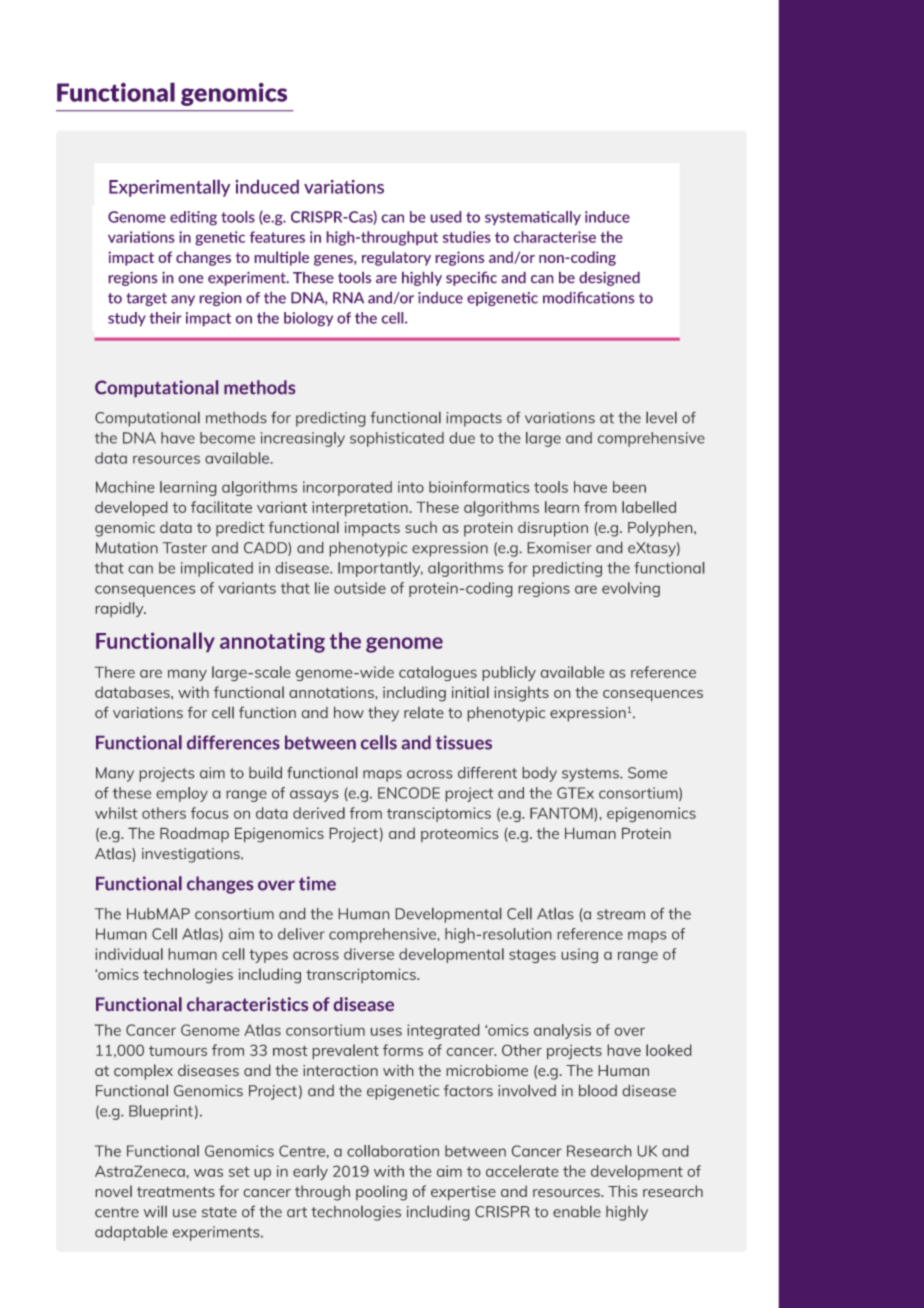  What do you see at coordinates (185, 547) in the screenshot?
I see `Taster` at bounding box center [185, 547].
